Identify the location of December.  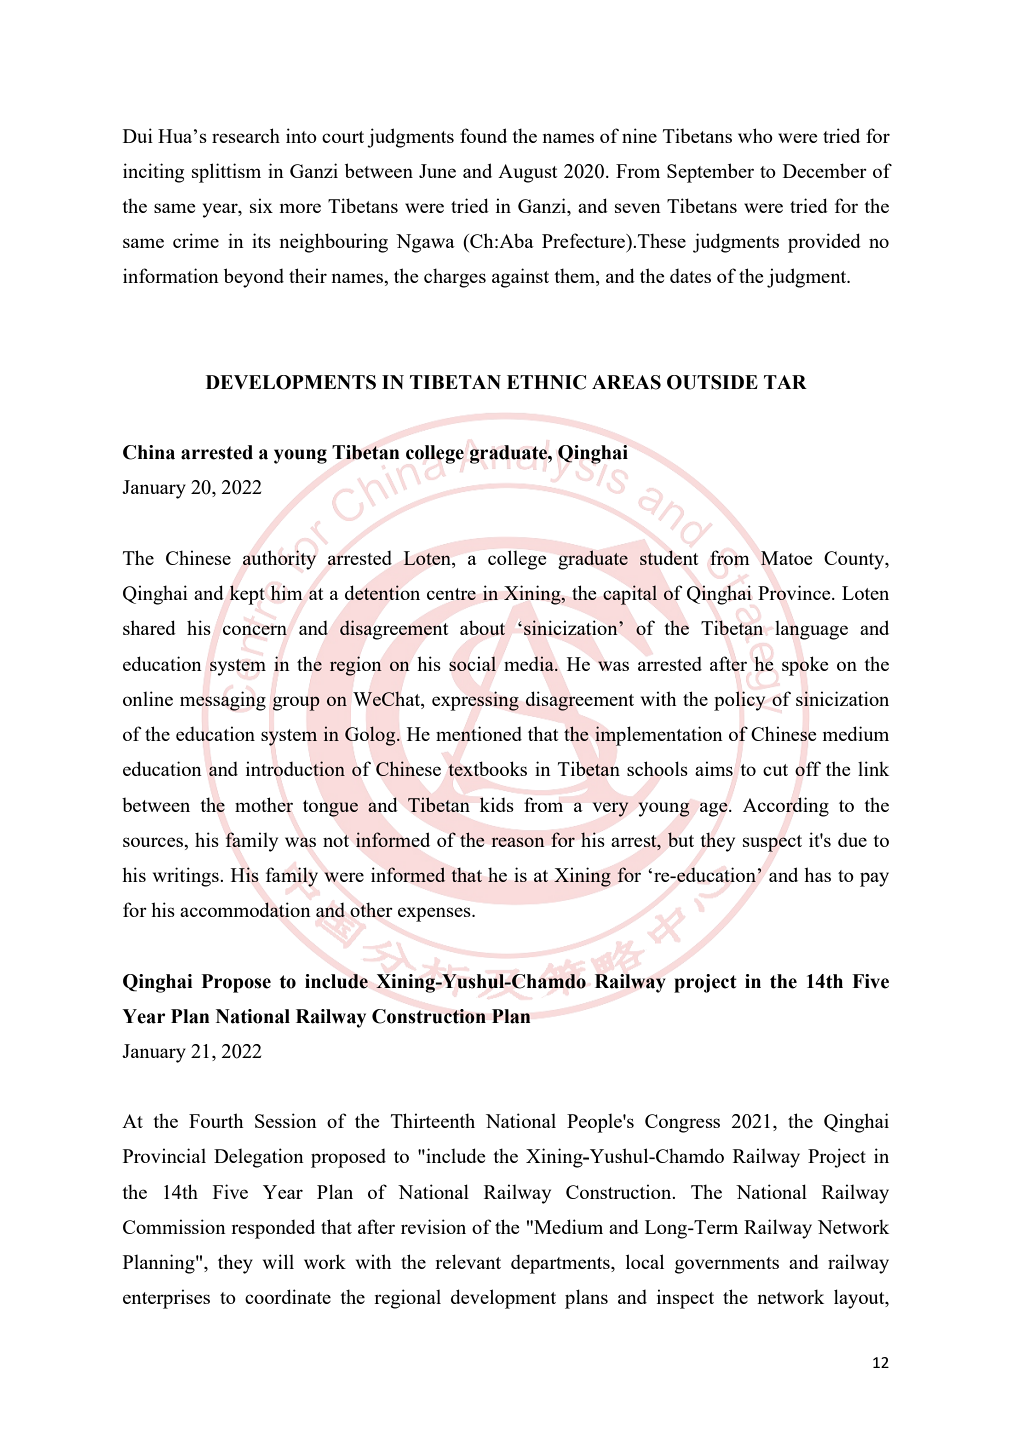
(825, 170).
